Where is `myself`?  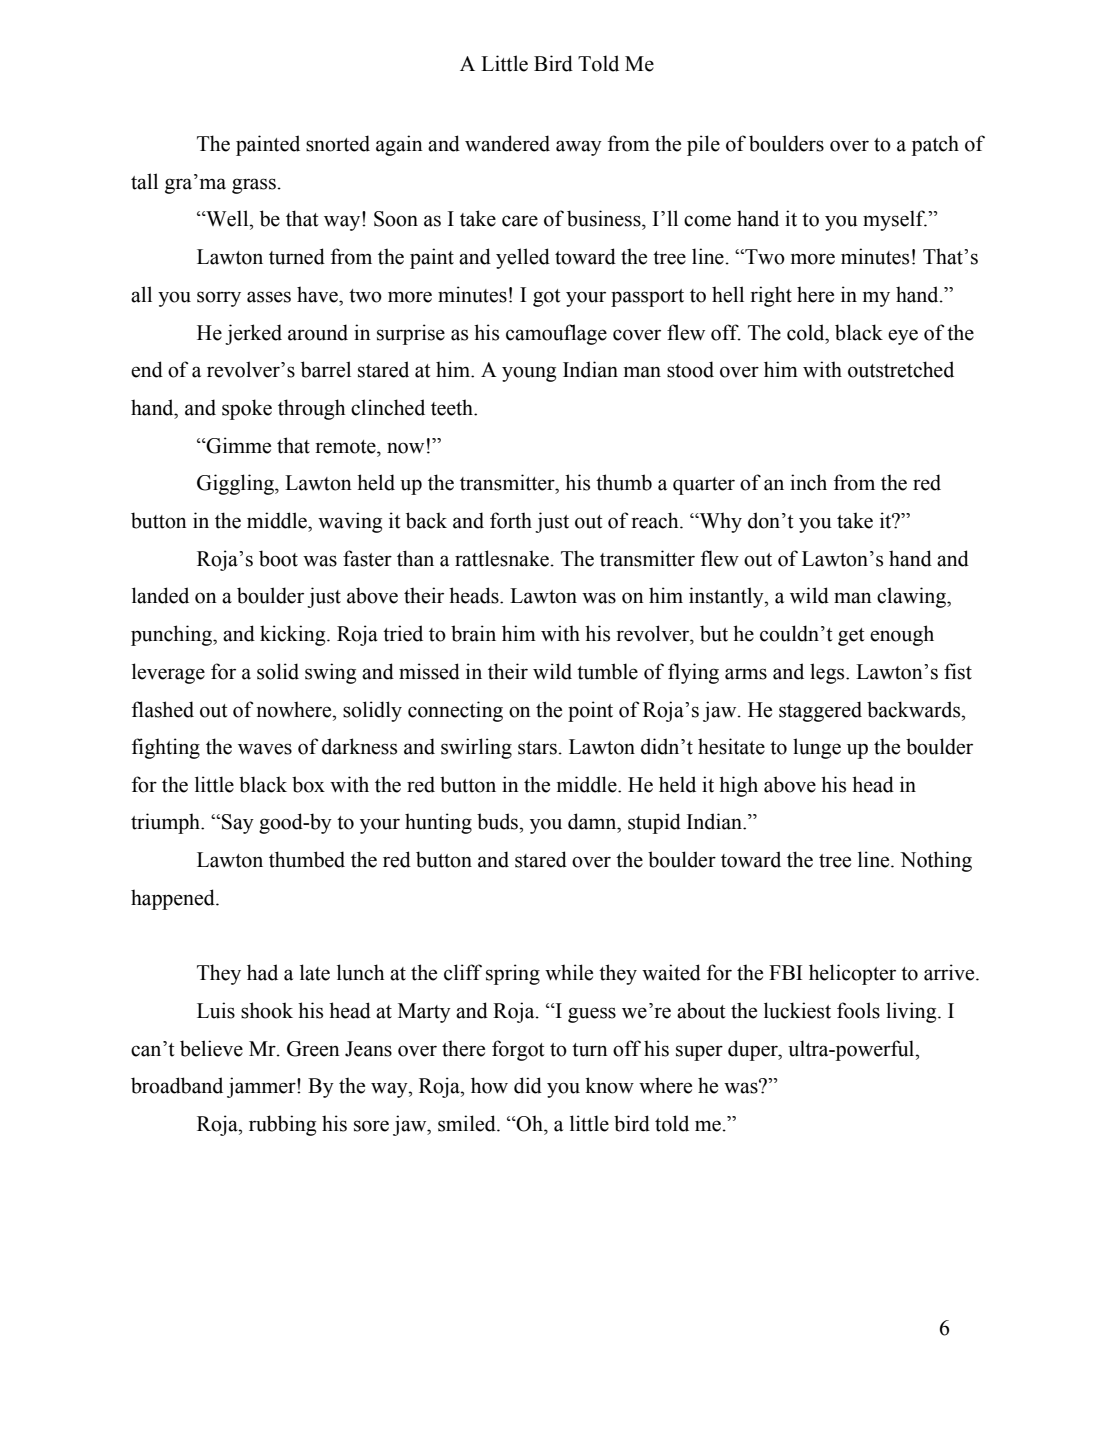
myself is located at coordinates (895, 220).
